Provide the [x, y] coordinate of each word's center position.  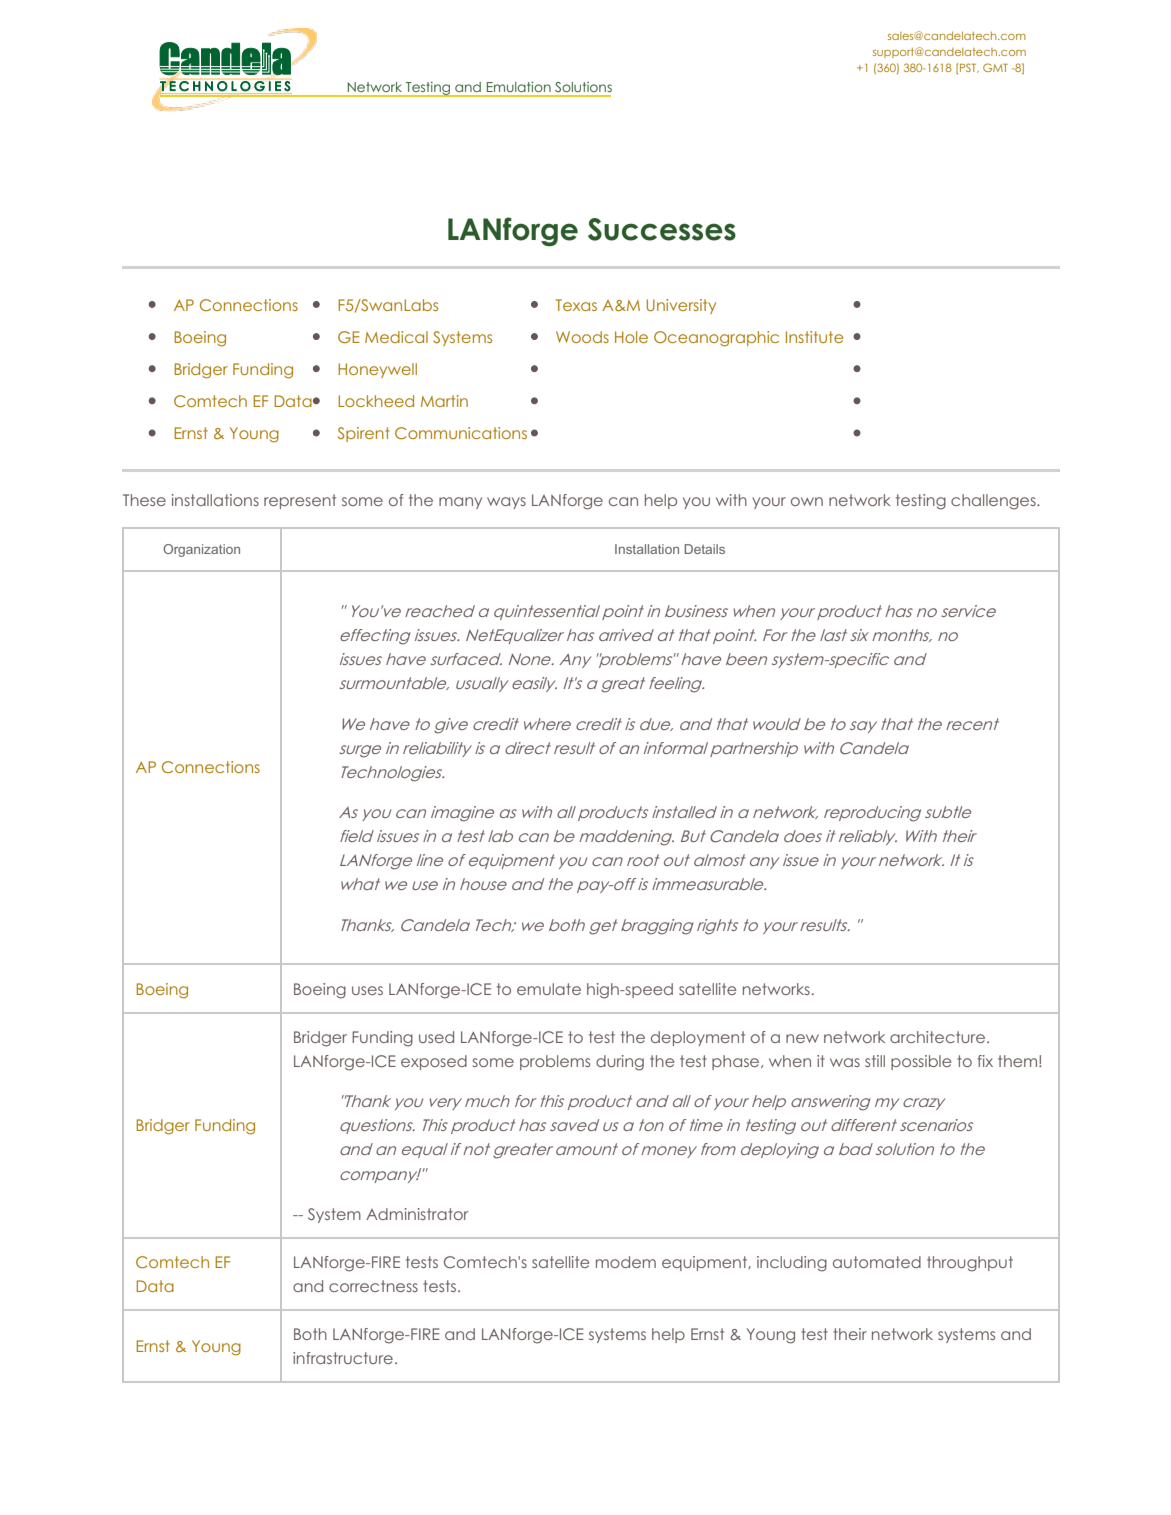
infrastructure [343, 1358]
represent [300, 501]
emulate [549, 989]
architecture [939, 1037]
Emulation [519, 87]
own [807, 501]
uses [367, 990]
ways [506, 503]
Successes [662, 229]
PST [968, 68]
